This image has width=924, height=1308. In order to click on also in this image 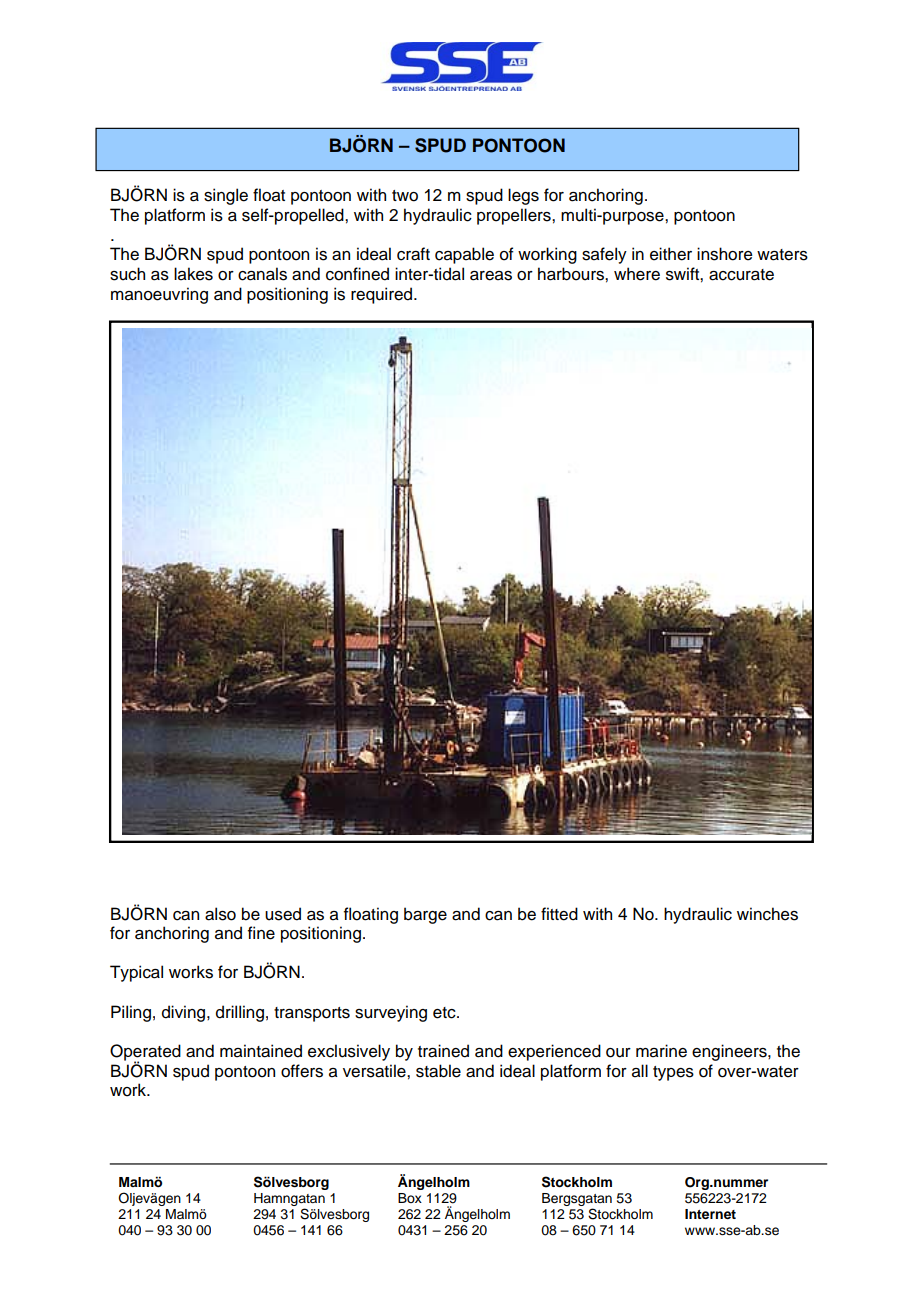, I will do `click(220, 914)`.
